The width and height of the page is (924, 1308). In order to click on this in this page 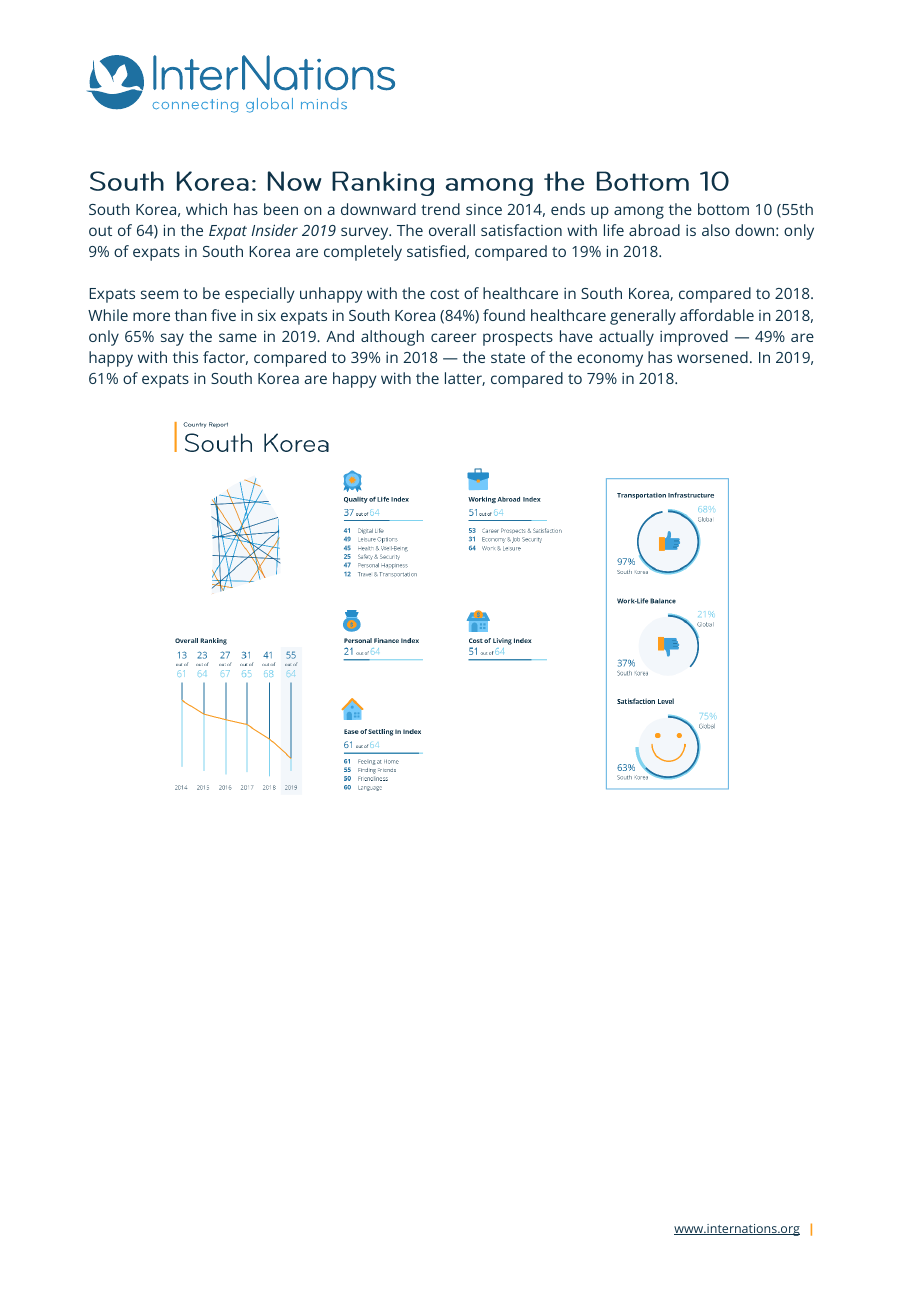, I will do `click(185, 357)`.
